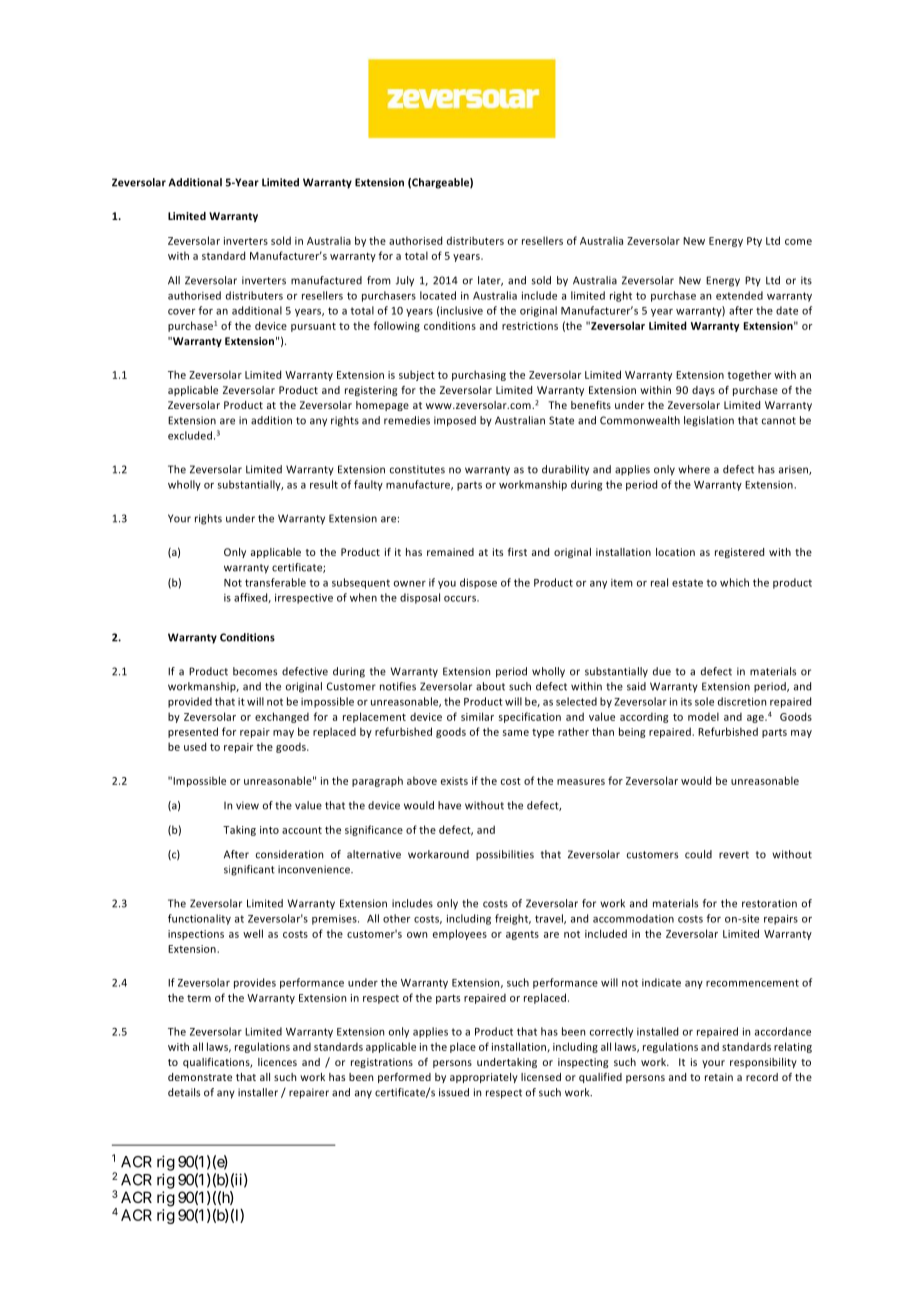 Image resolution: width=924 pixels, height=1308 pixels. What do you see at coordinates (704, 701) in the document?
I see `sole` at bounding box center [704, 701].
